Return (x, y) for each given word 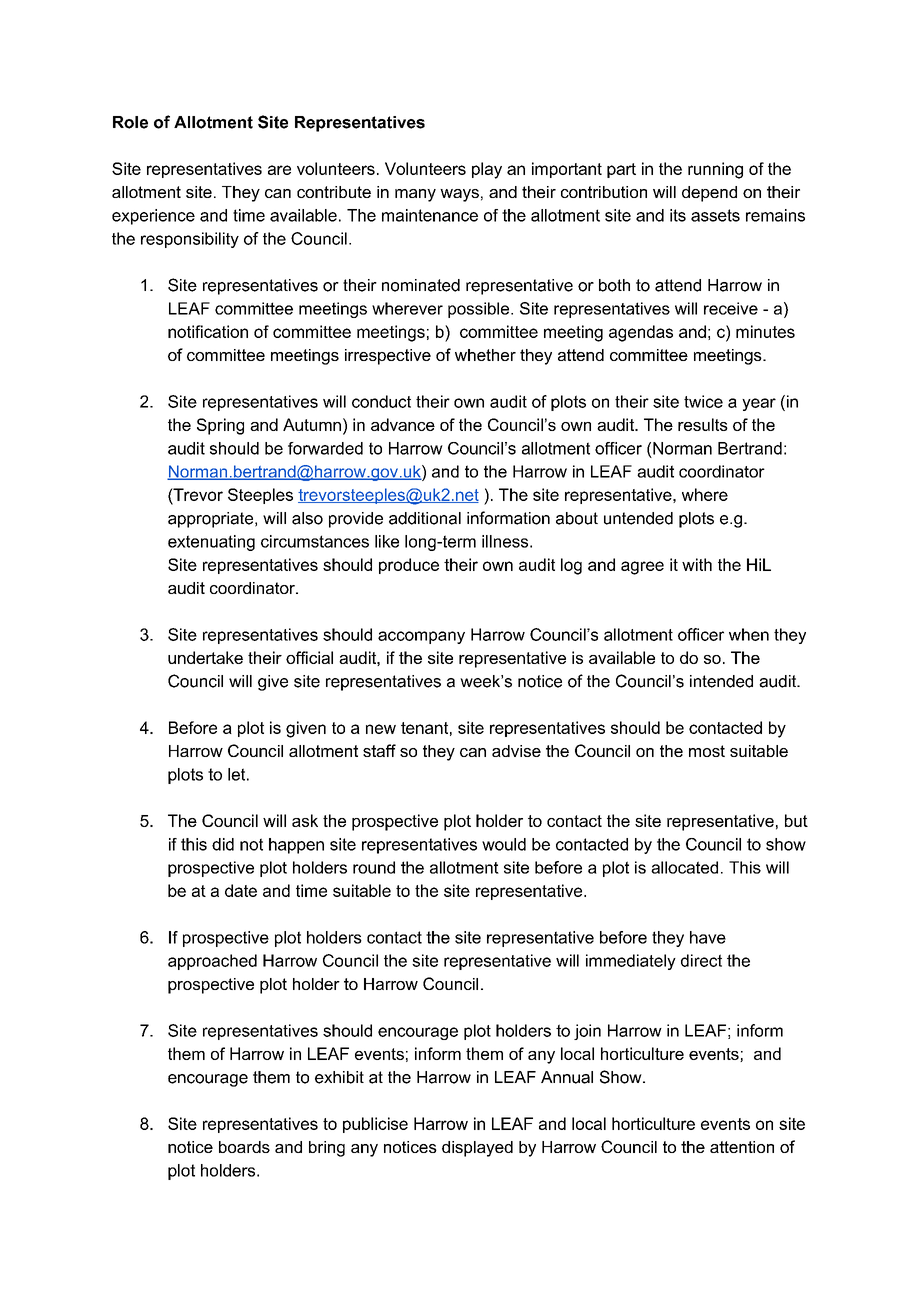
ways (459, 195)
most (707, 751)
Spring (220, 426)
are (279, 170)
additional (425, 518)
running (715, 170)
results (703, 424)
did (223, 844)
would (504, 844)
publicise (375, 1125)
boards (244, 1147)
